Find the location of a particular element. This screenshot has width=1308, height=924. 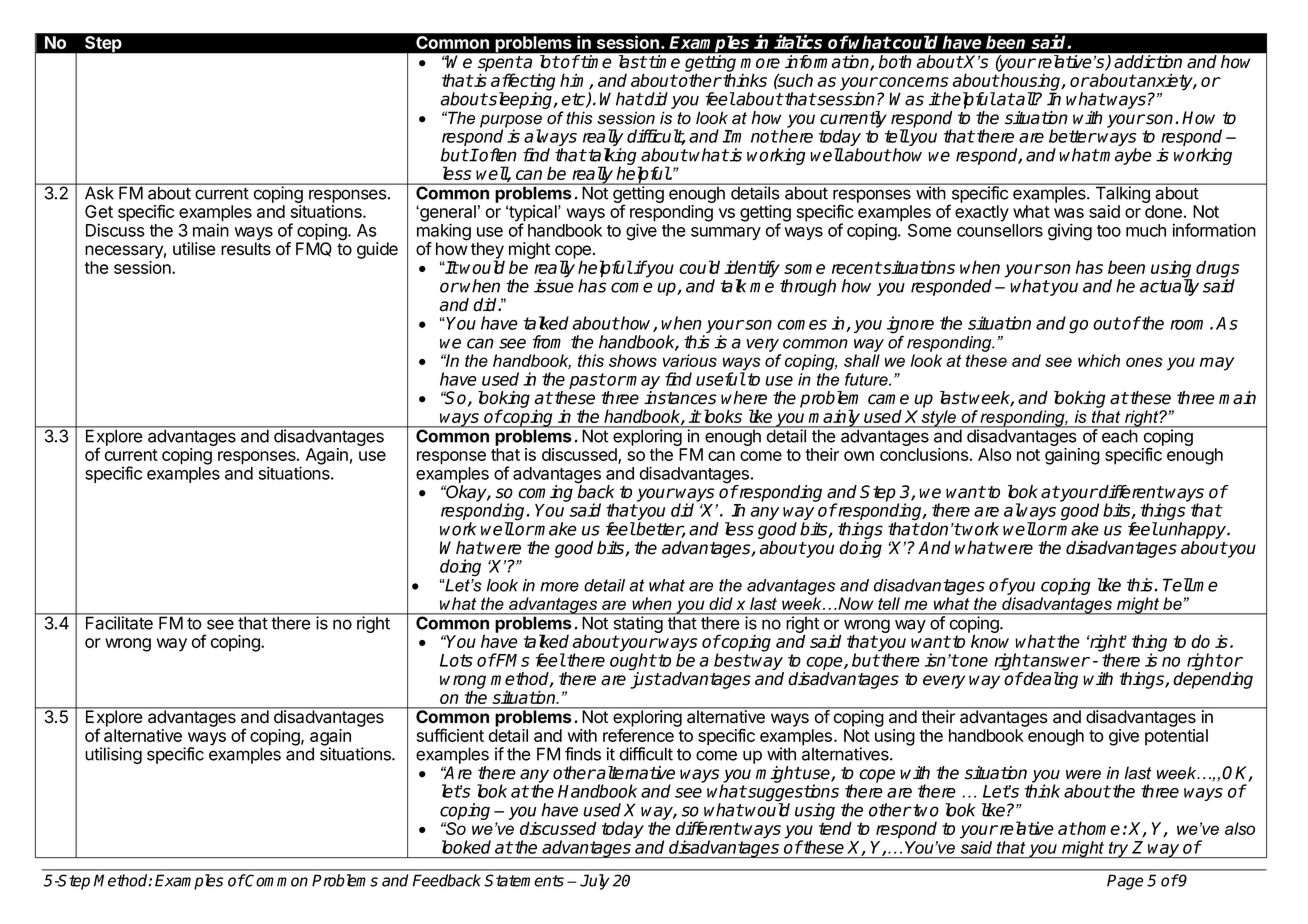

own is located at coordinates (859, 456).
